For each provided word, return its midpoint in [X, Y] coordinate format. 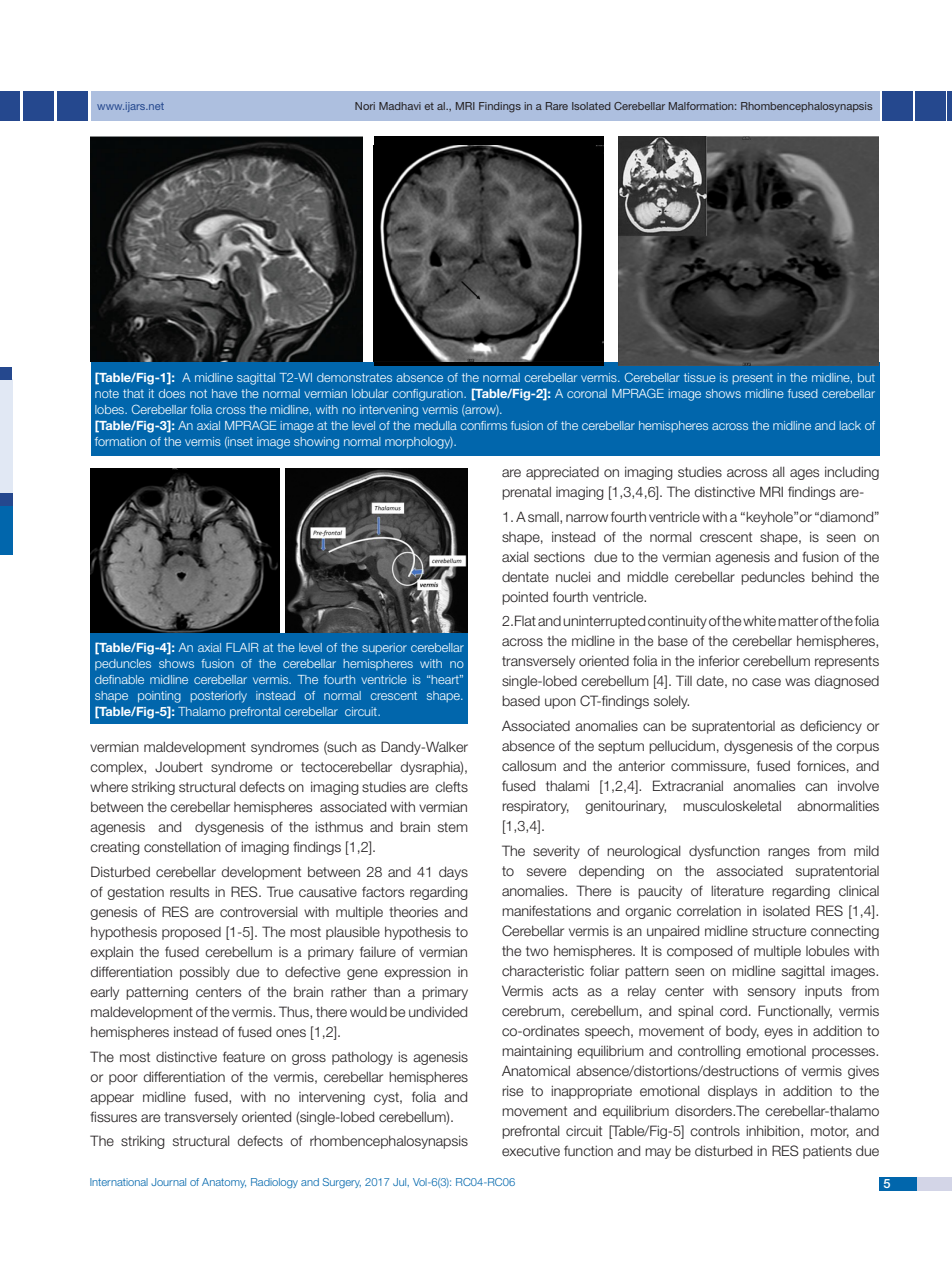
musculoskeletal [732, 806]
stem [453, 827]
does [172, 393]
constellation [182, 847]
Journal [168, 1182]
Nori [365, 106]
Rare [557, 106]
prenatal [526, 493]
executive [531, 1151]
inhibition [774, 1132]
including [852, 473]
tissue [700, 377]
